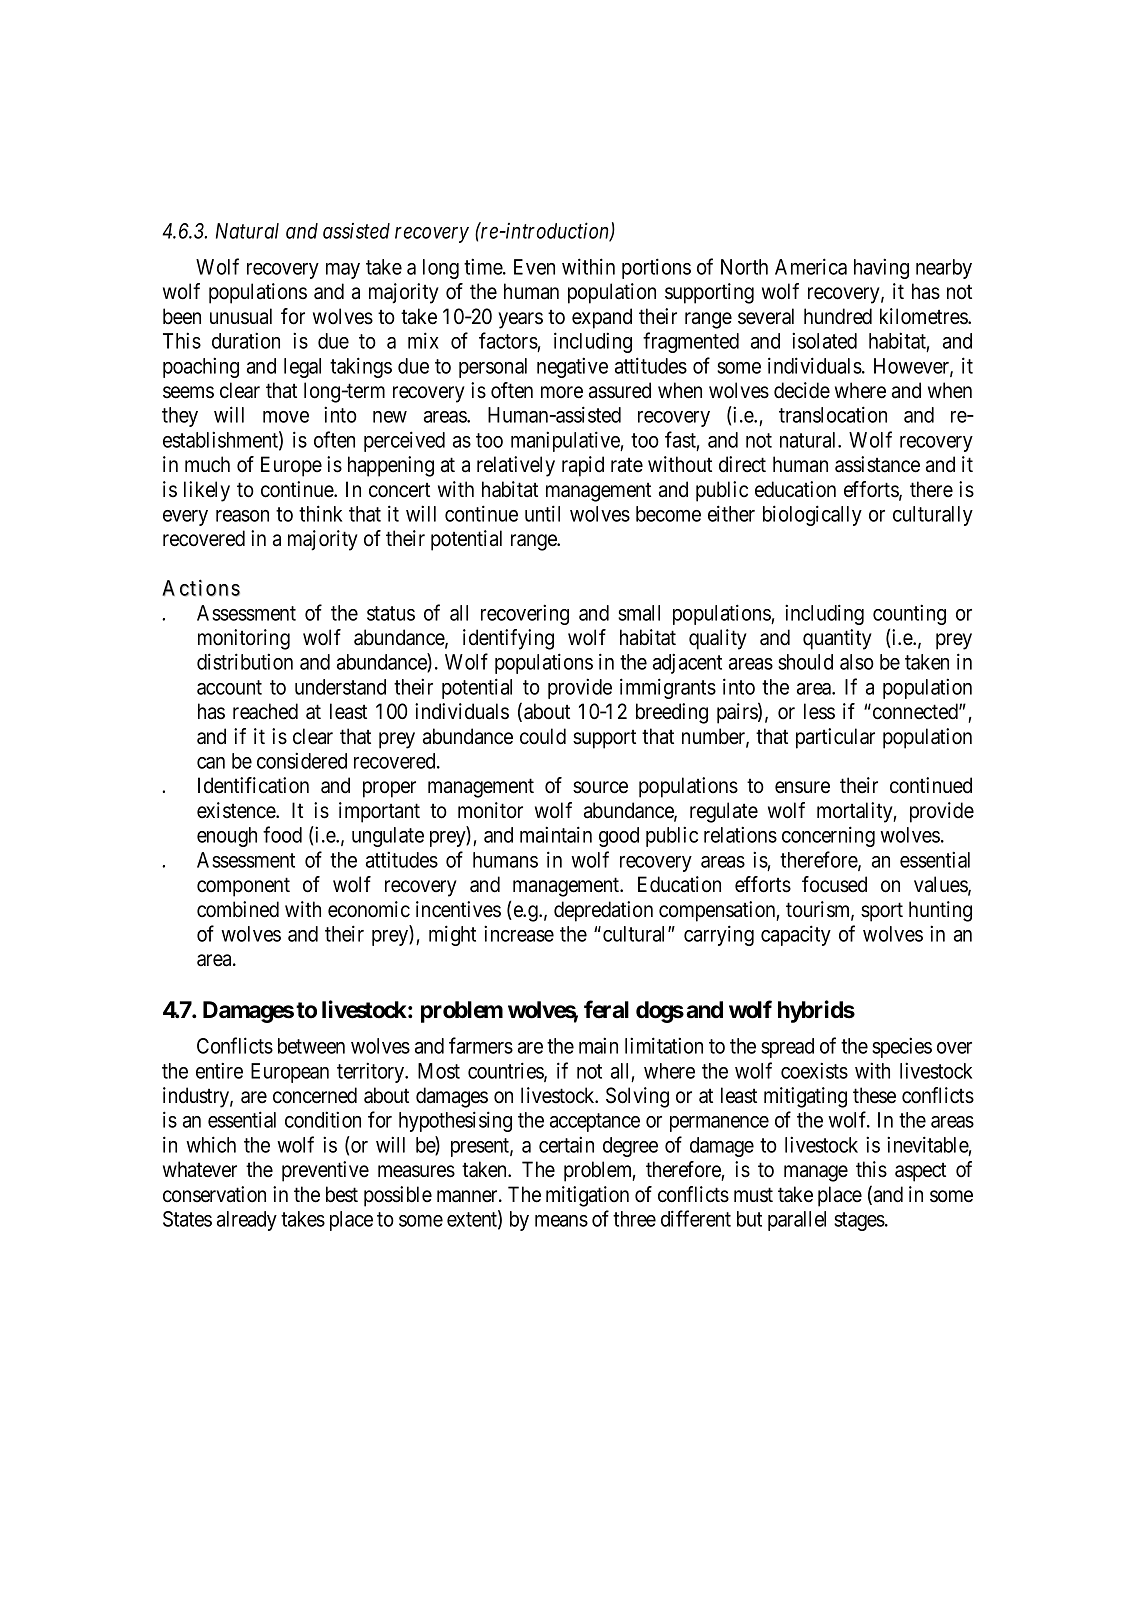 The image size is (1134, 1605). Describe the element at coordinates (602, 318) in the screenshot. I see `expand` at that location.
